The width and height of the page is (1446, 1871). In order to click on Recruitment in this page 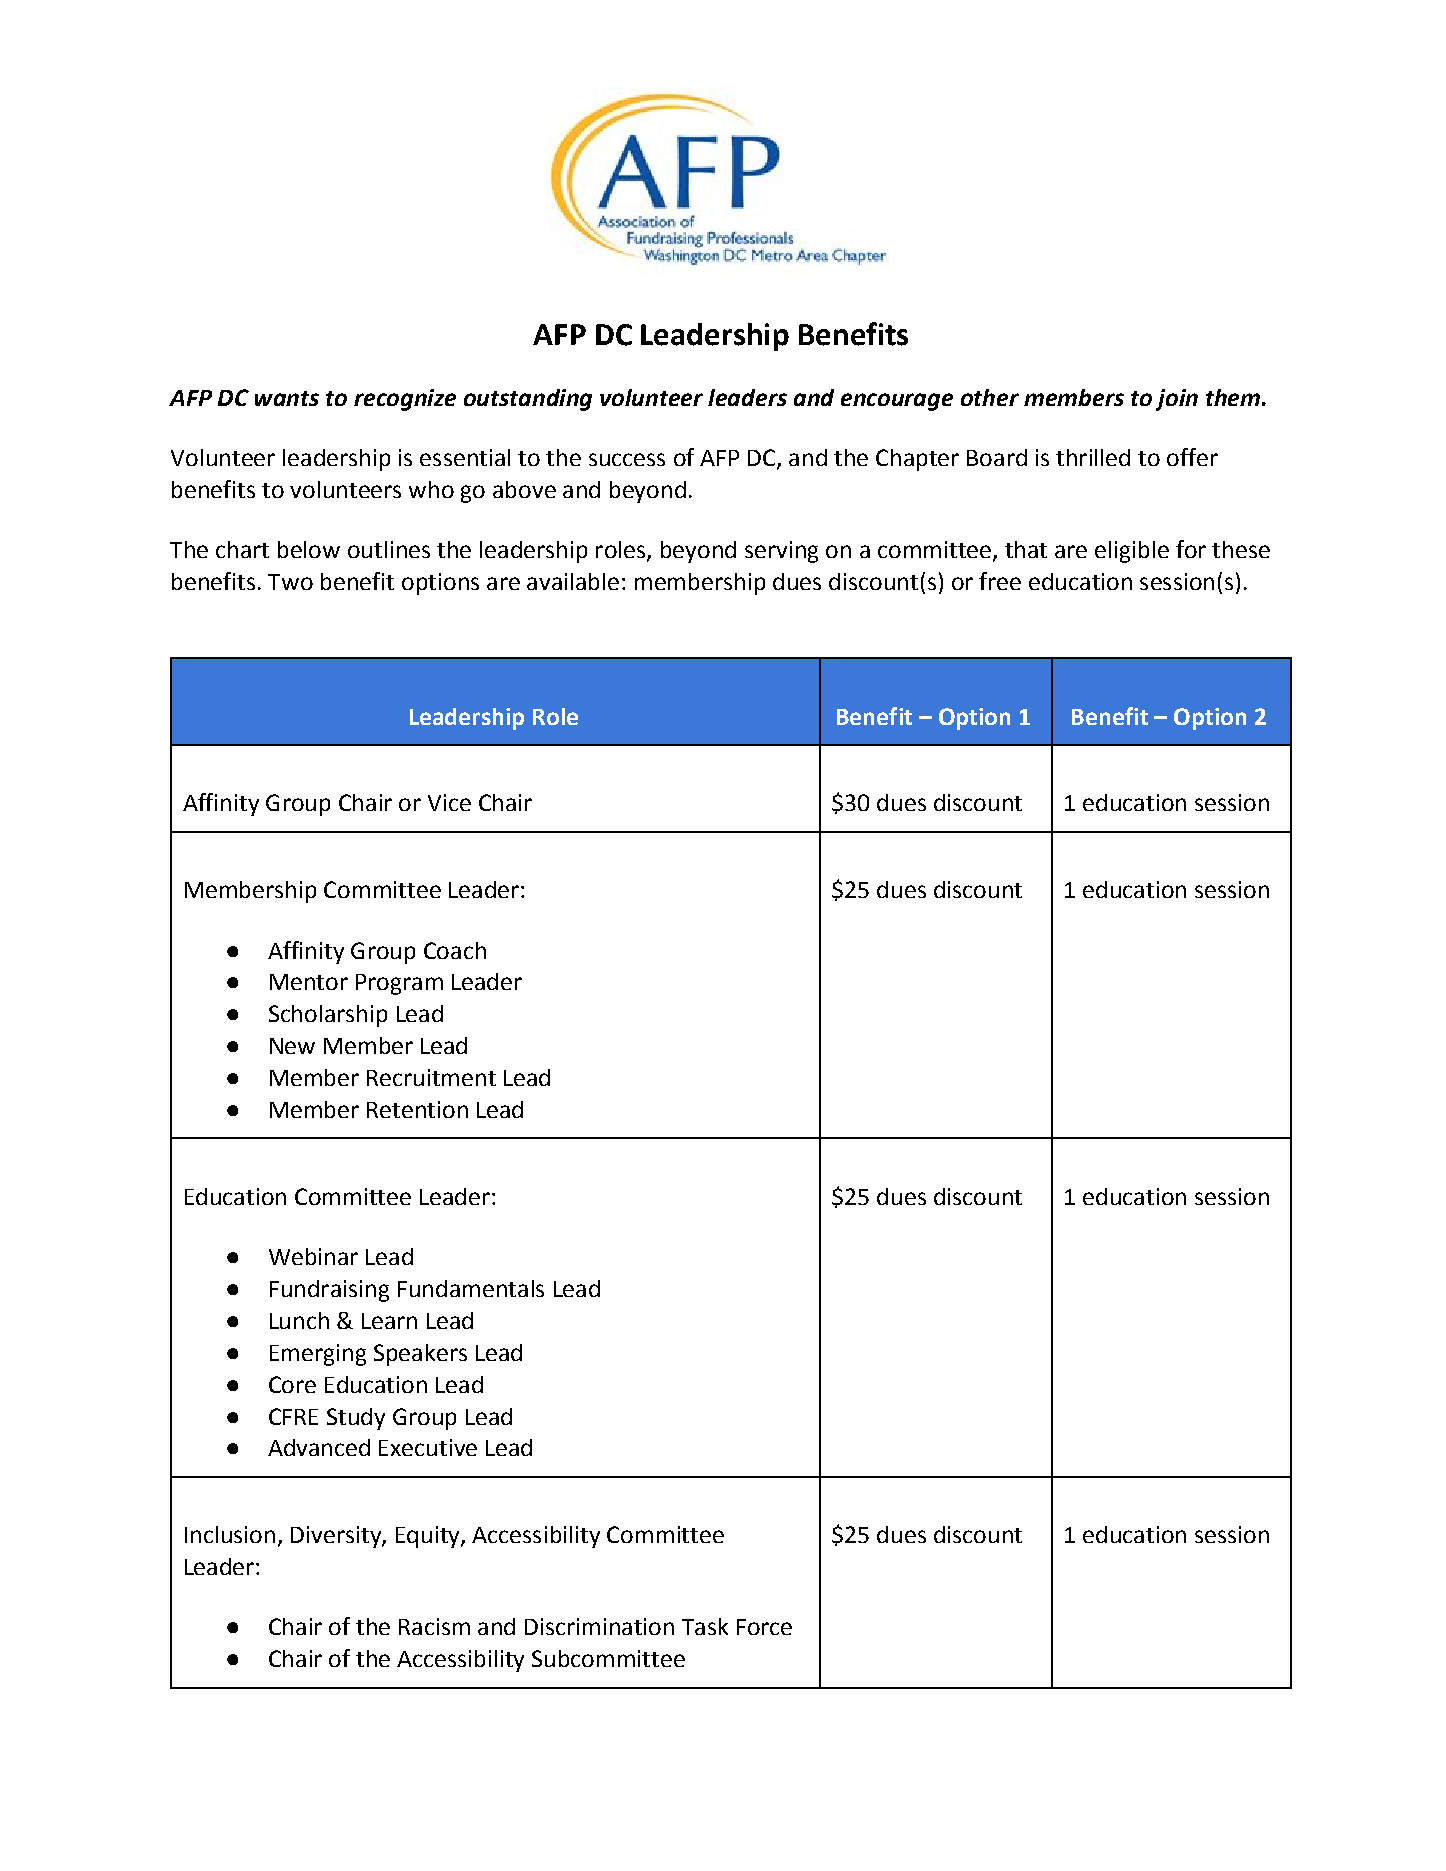, I will do `click(431, 1077)`.
